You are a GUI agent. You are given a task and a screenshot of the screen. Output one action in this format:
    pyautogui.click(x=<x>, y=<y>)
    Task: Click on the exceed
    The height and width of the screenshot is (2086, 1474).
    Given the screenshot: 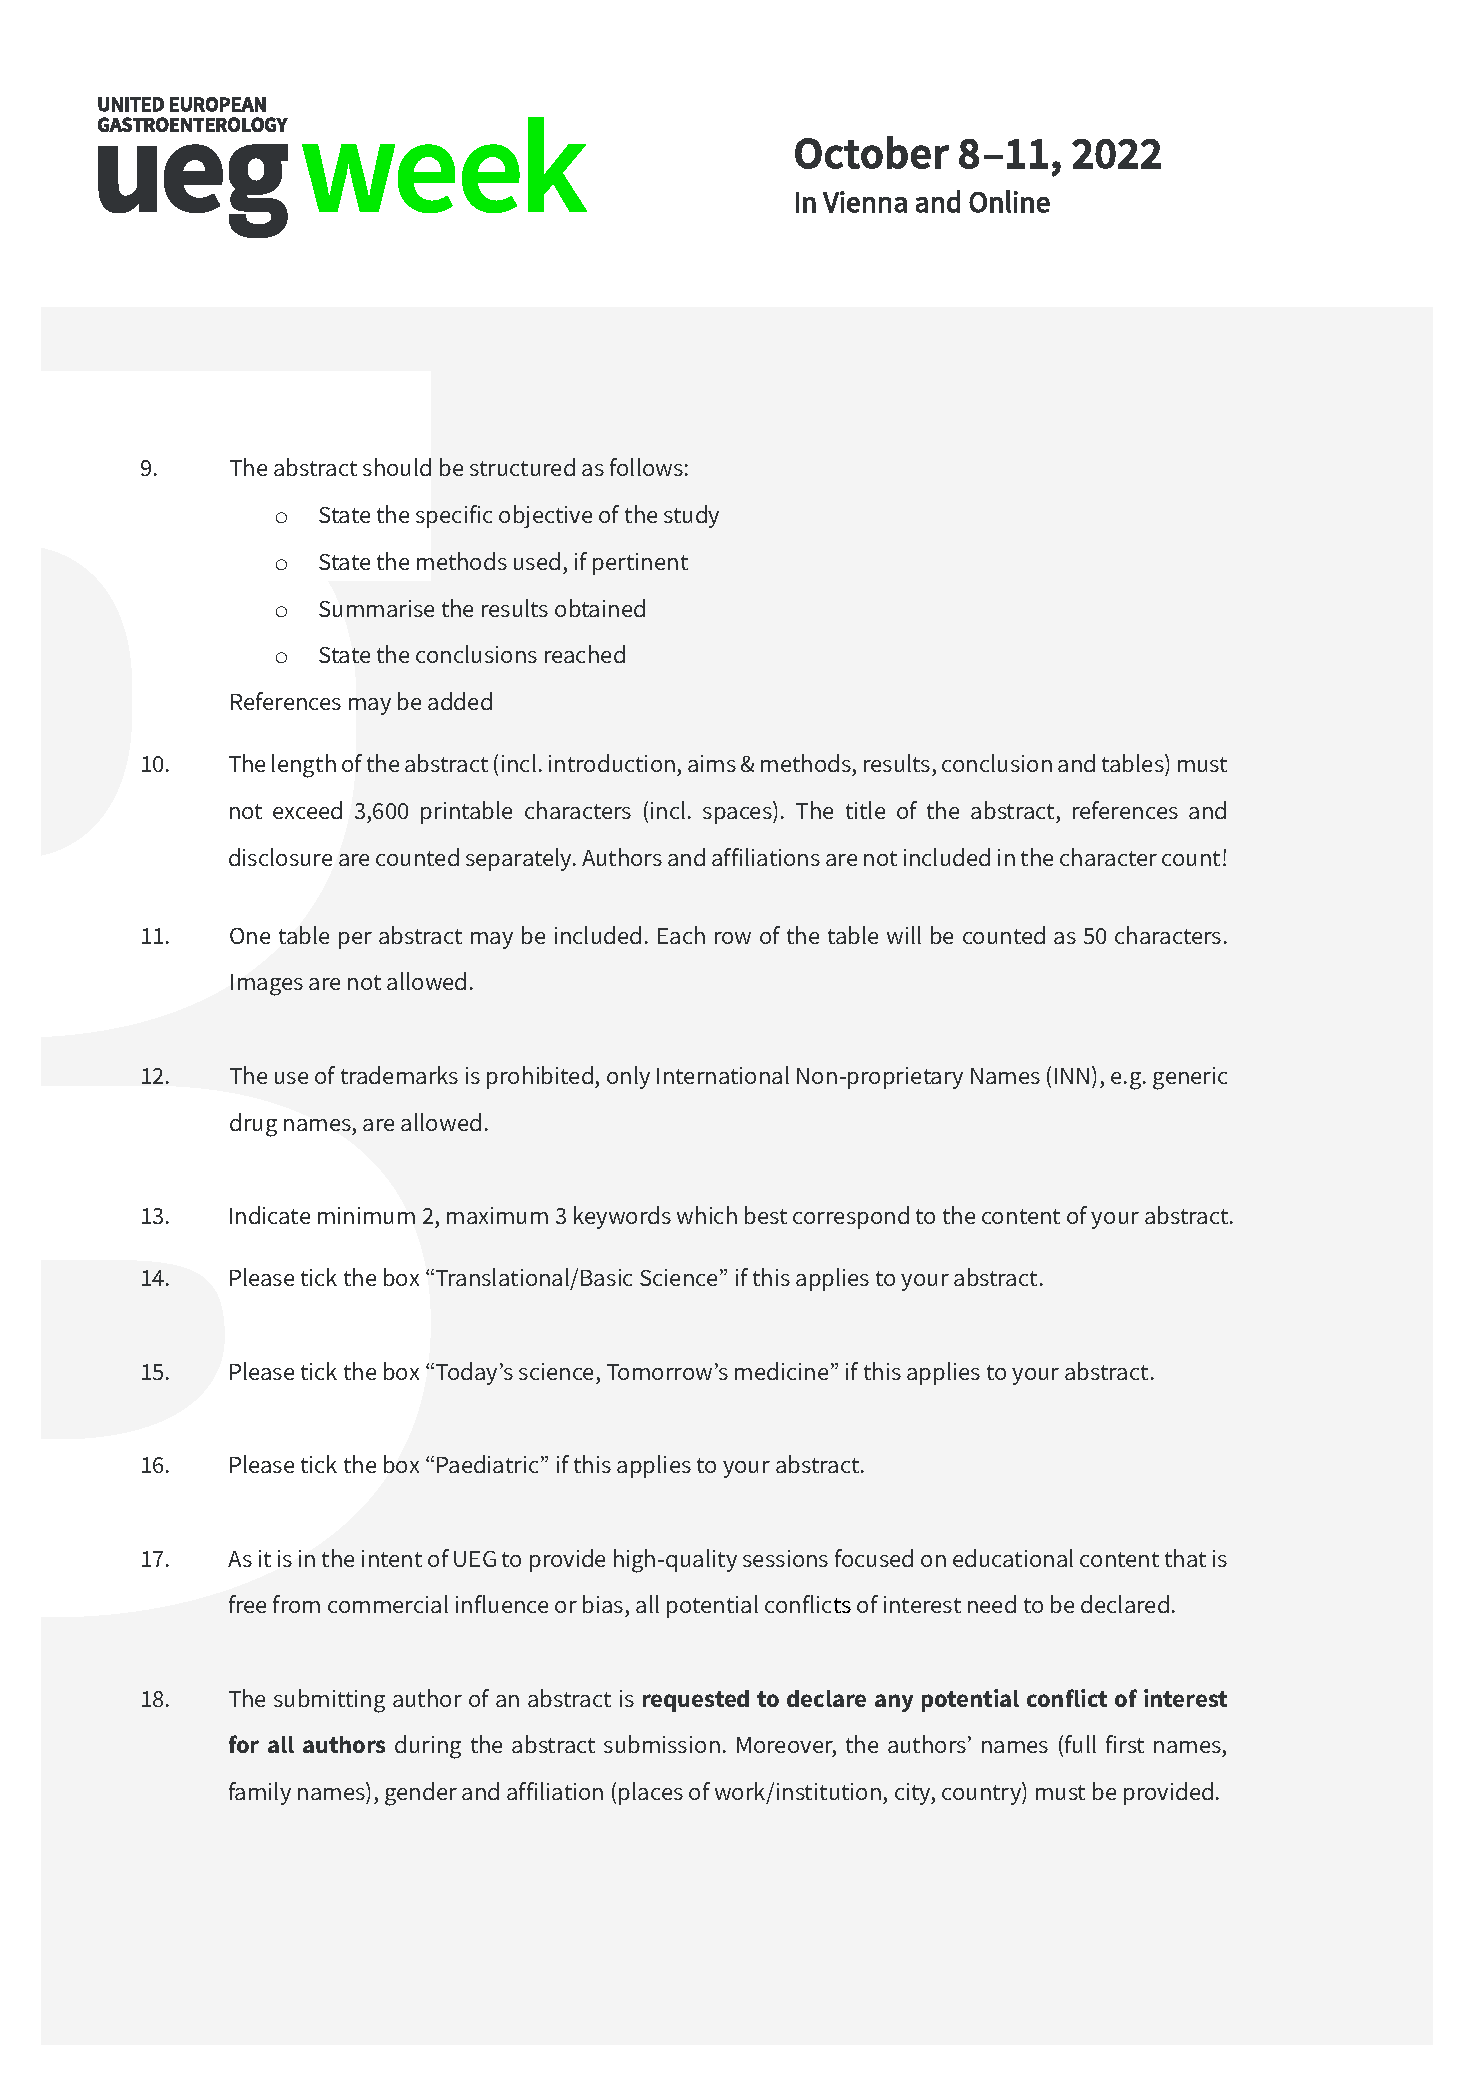 What is the action you would take?
    pyautogui.click(x=307, y=810)
